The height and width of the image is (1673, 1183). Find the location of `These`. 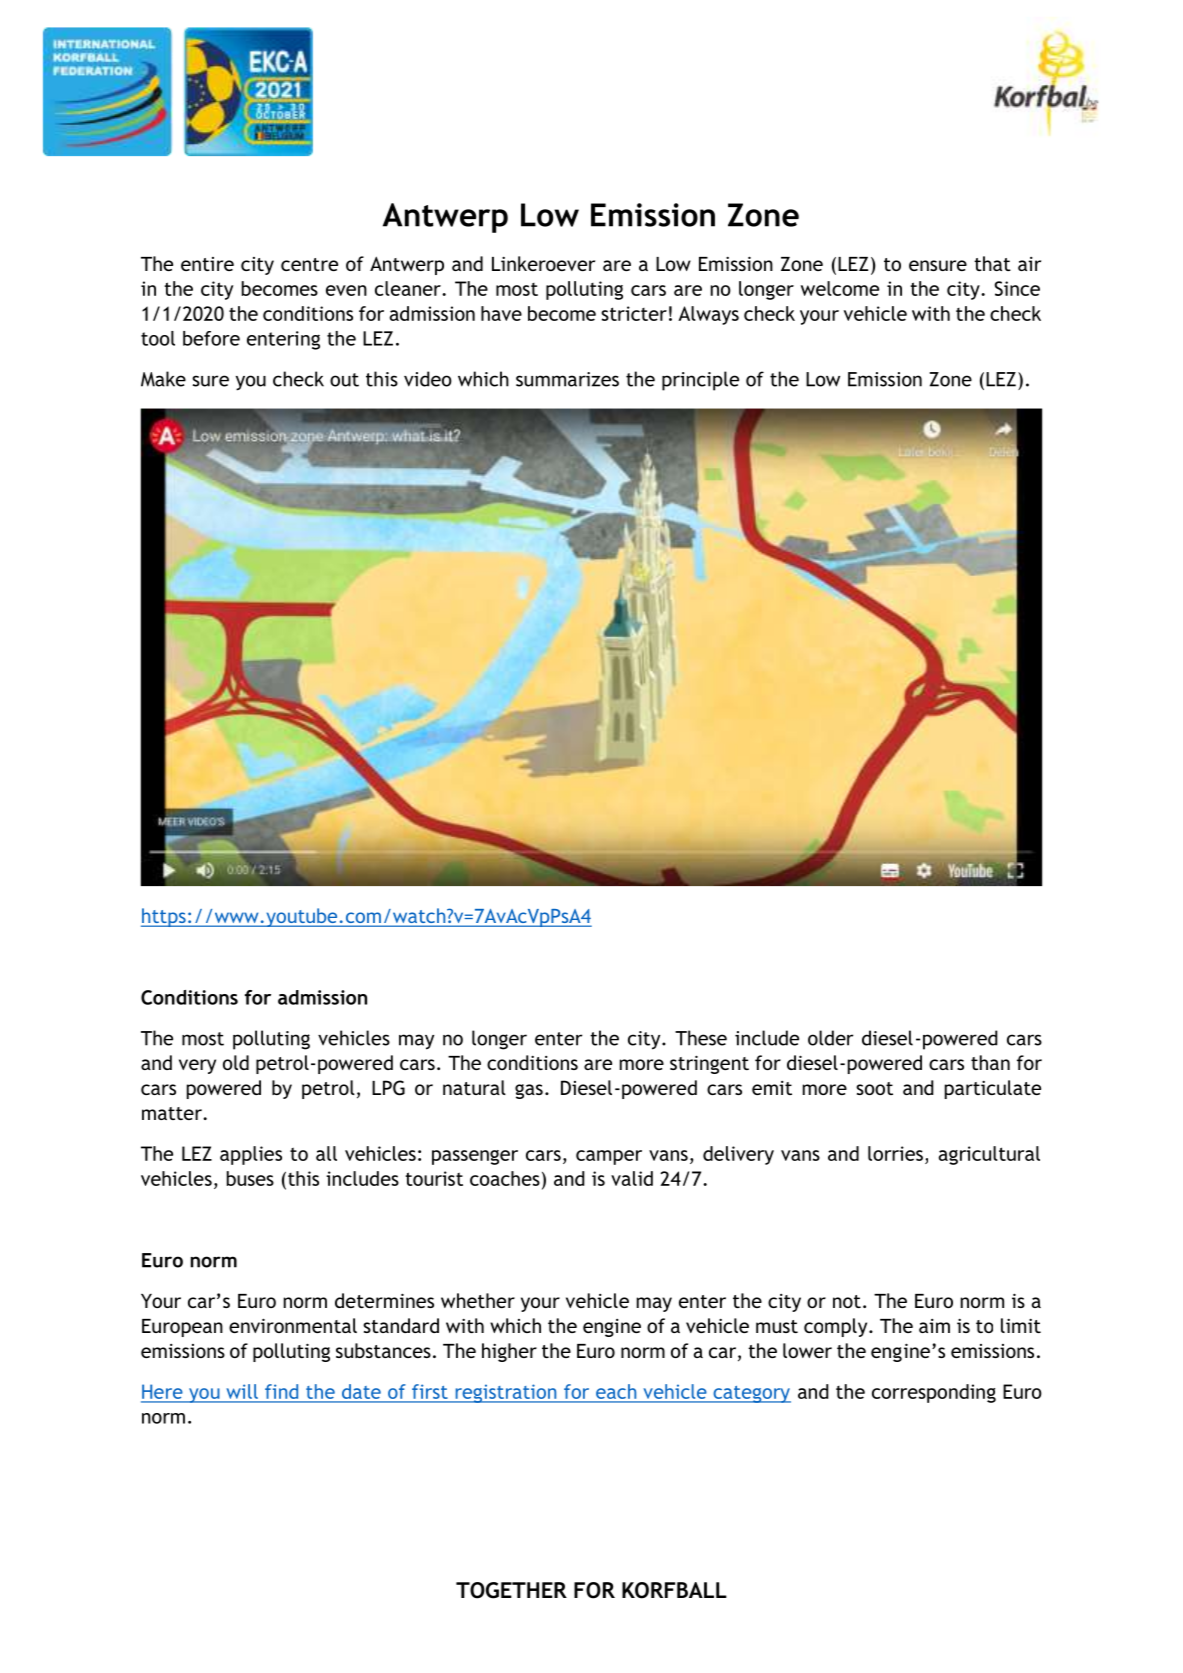

These is located at coordinates (701, 1038).
